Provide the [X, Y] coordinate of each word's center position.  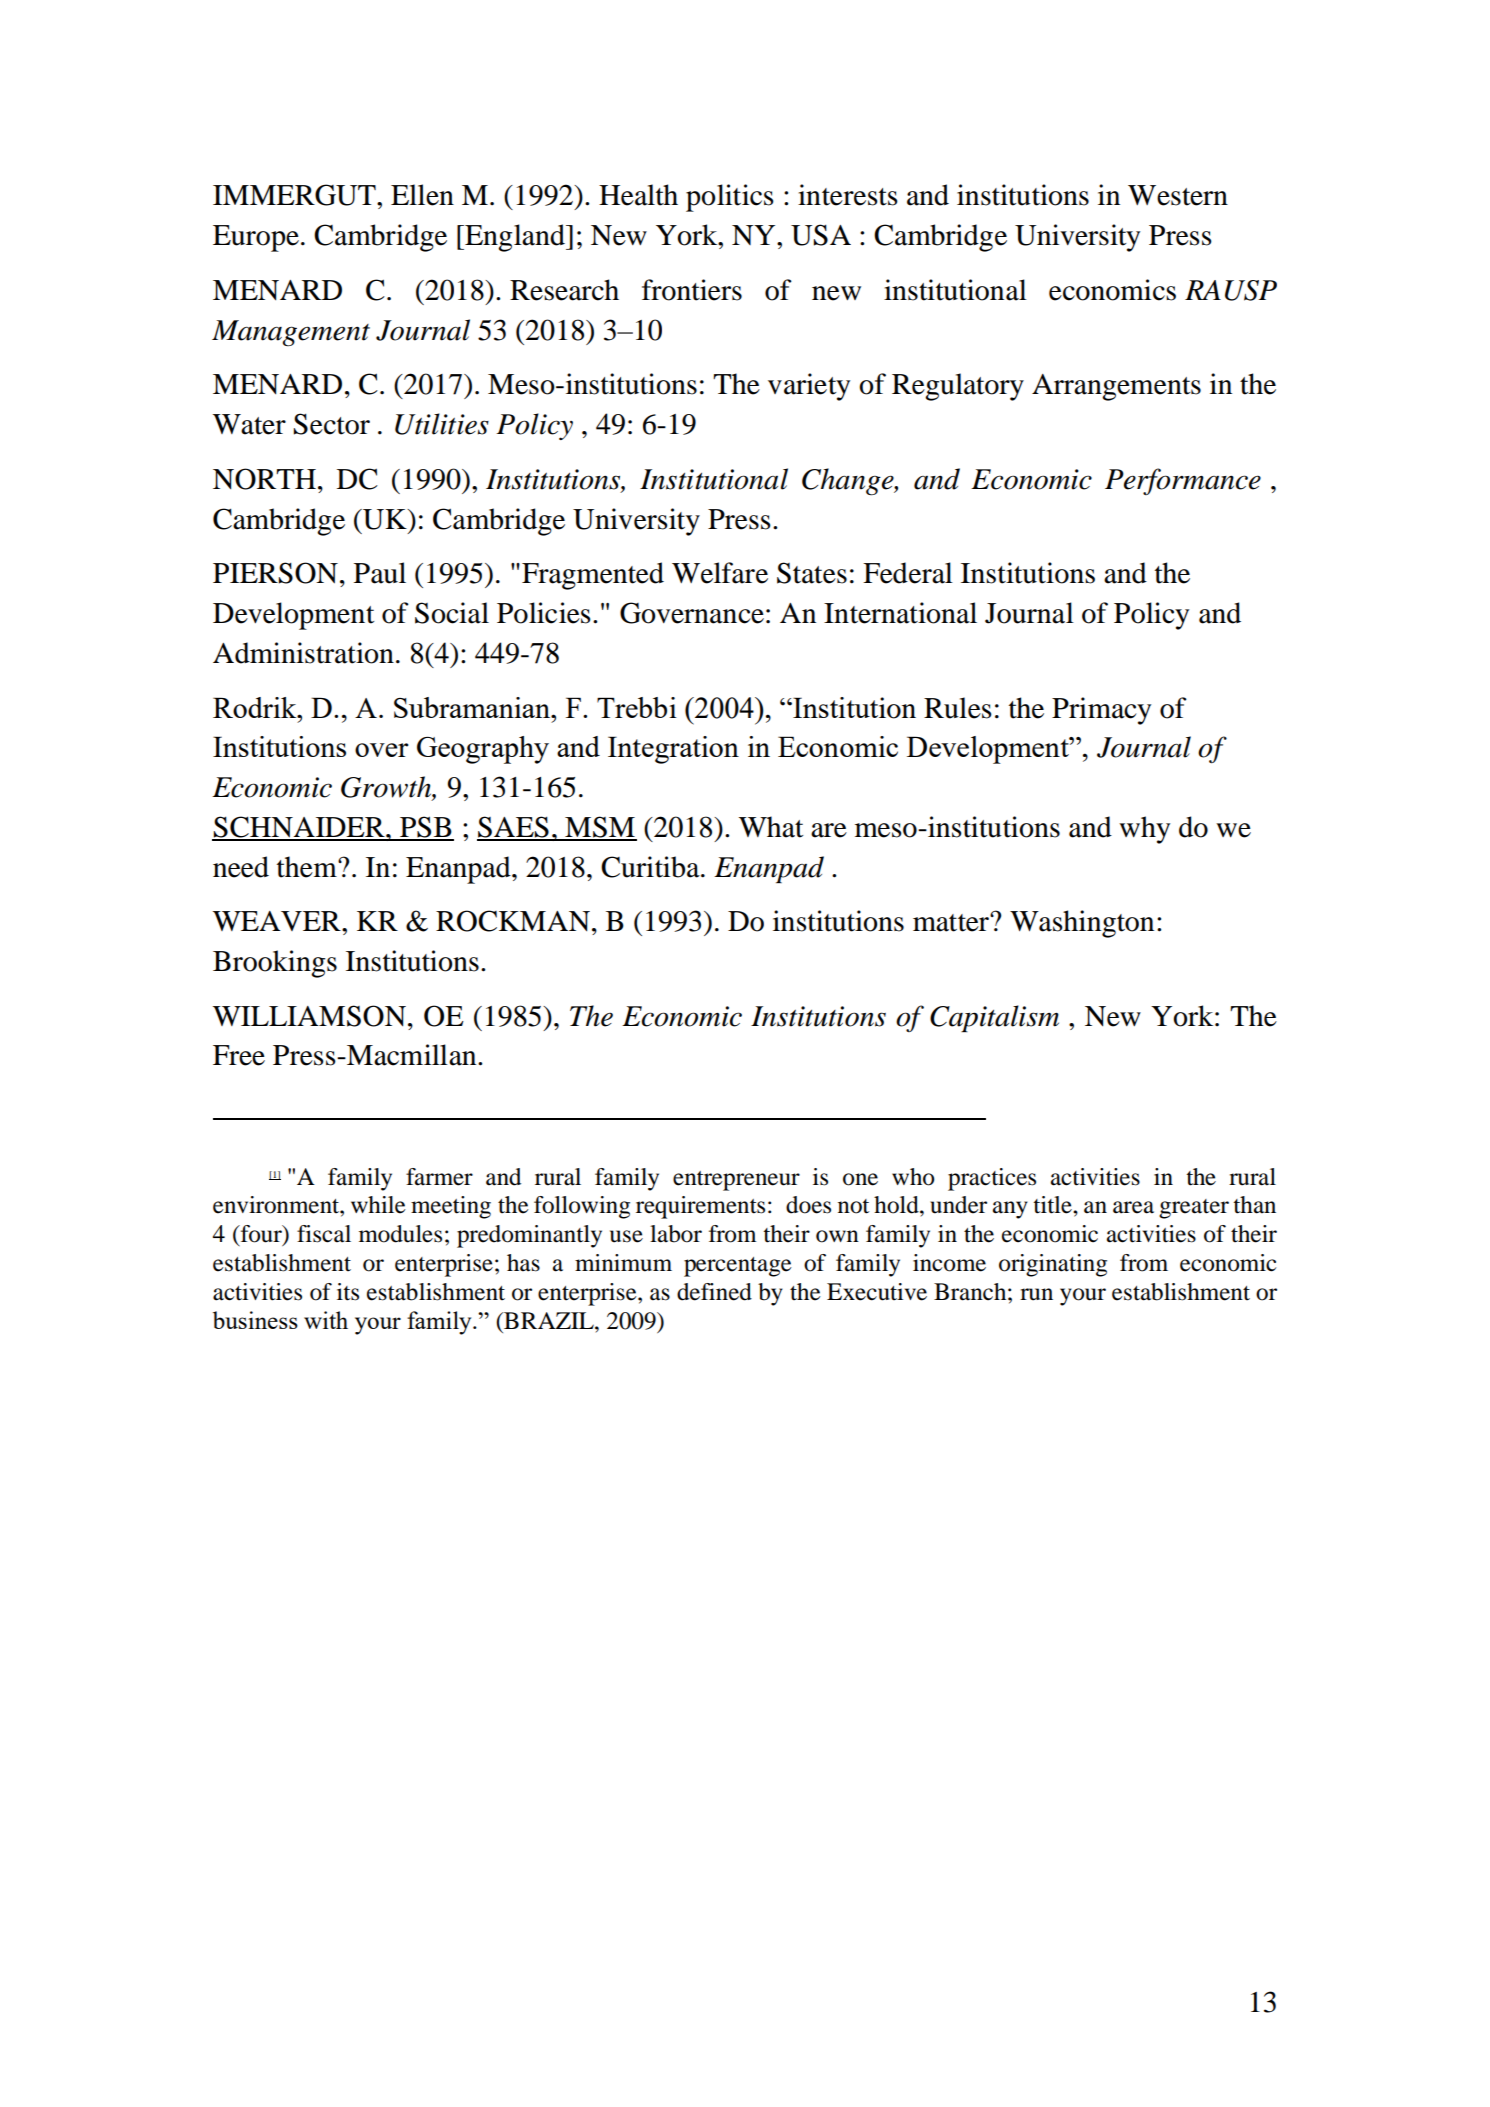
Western [1178, 195]
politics [730, 198]
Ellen [422, 195]
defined [714, 1292]
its [348, 1292]
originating [1053, 1265]
